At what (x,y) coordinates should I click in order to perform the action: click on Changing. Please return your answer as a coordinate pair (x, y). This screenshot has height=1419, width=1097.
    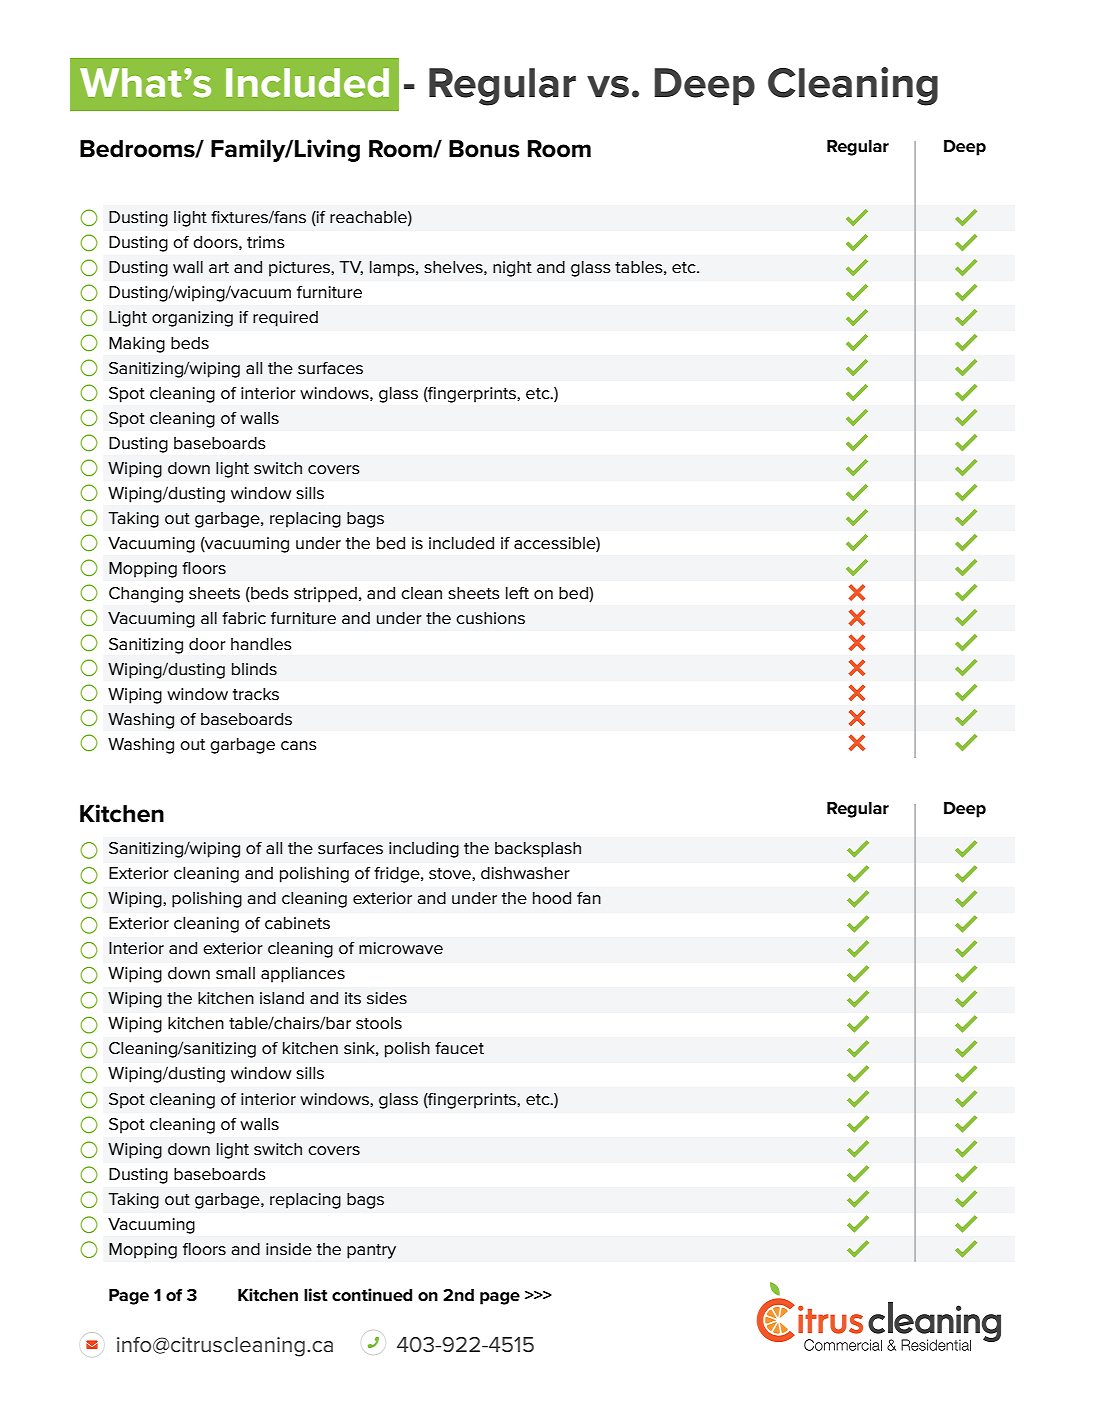
    Looking at the image, I should click on (146, 595).
